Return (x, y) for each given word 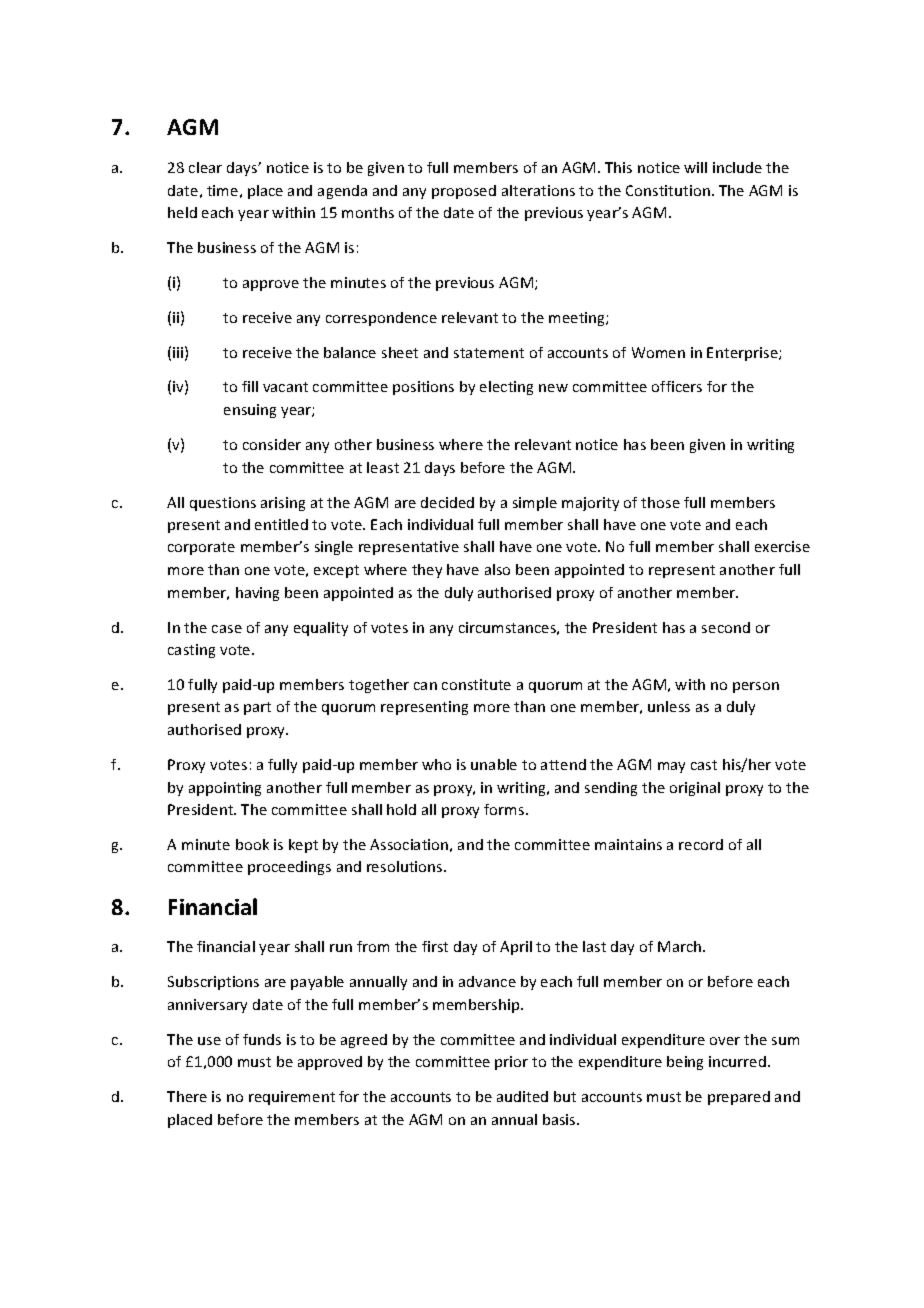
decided (447, 502)
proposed (464, 192)
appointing (225, 789)
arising (283, 504)
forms (505, 809)
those (660, 502)
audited (522, 1096)
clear (205, 167)
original (695, 789)
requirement (292, 1098)
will (695, 167)
